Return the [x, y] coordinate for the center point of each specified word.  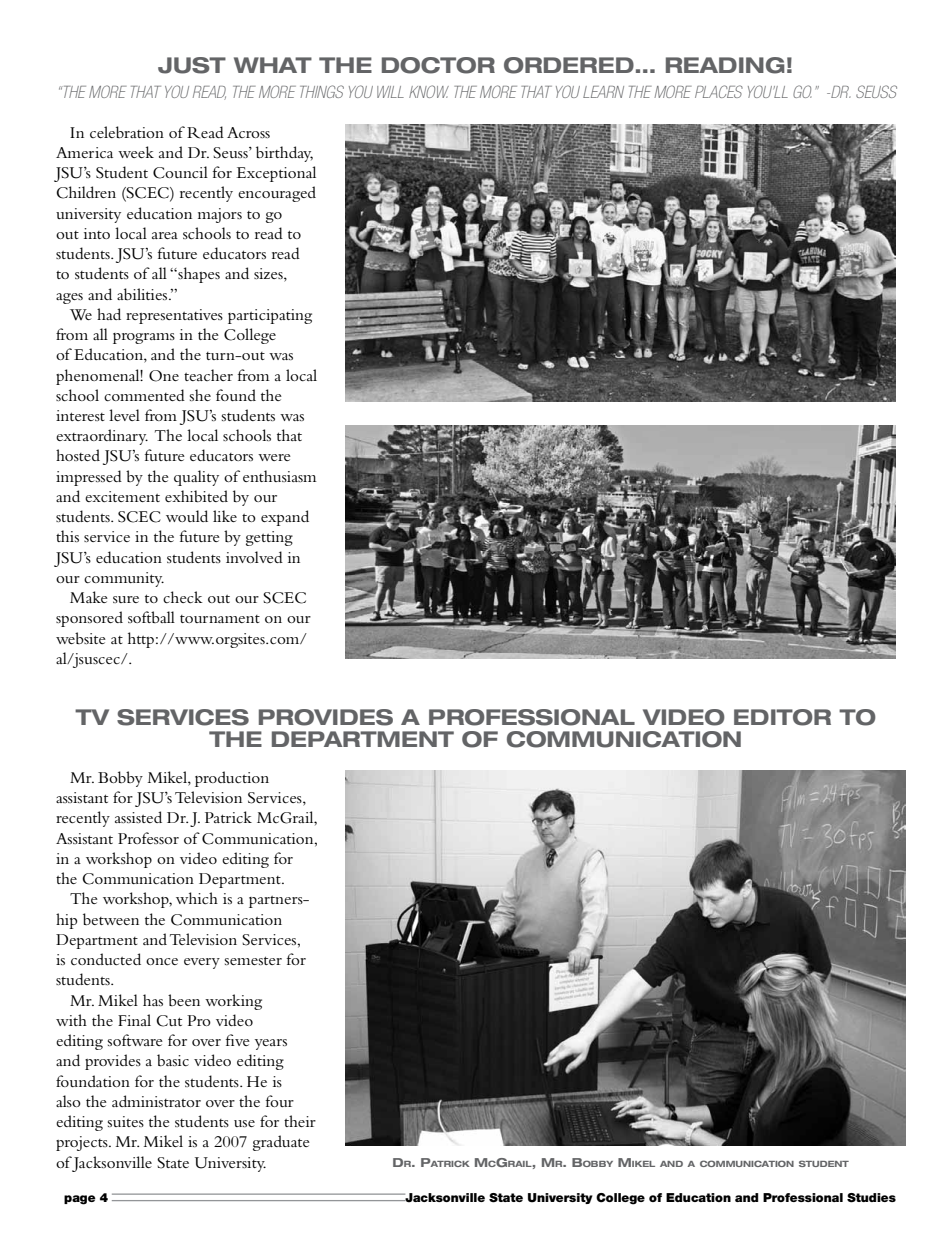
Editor [782, 717]
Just [192, 65]
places [719, 91]
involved [254, 557]
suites [126, 1121]
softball [151, 617]
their [300, 1121]
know [429, 91]
